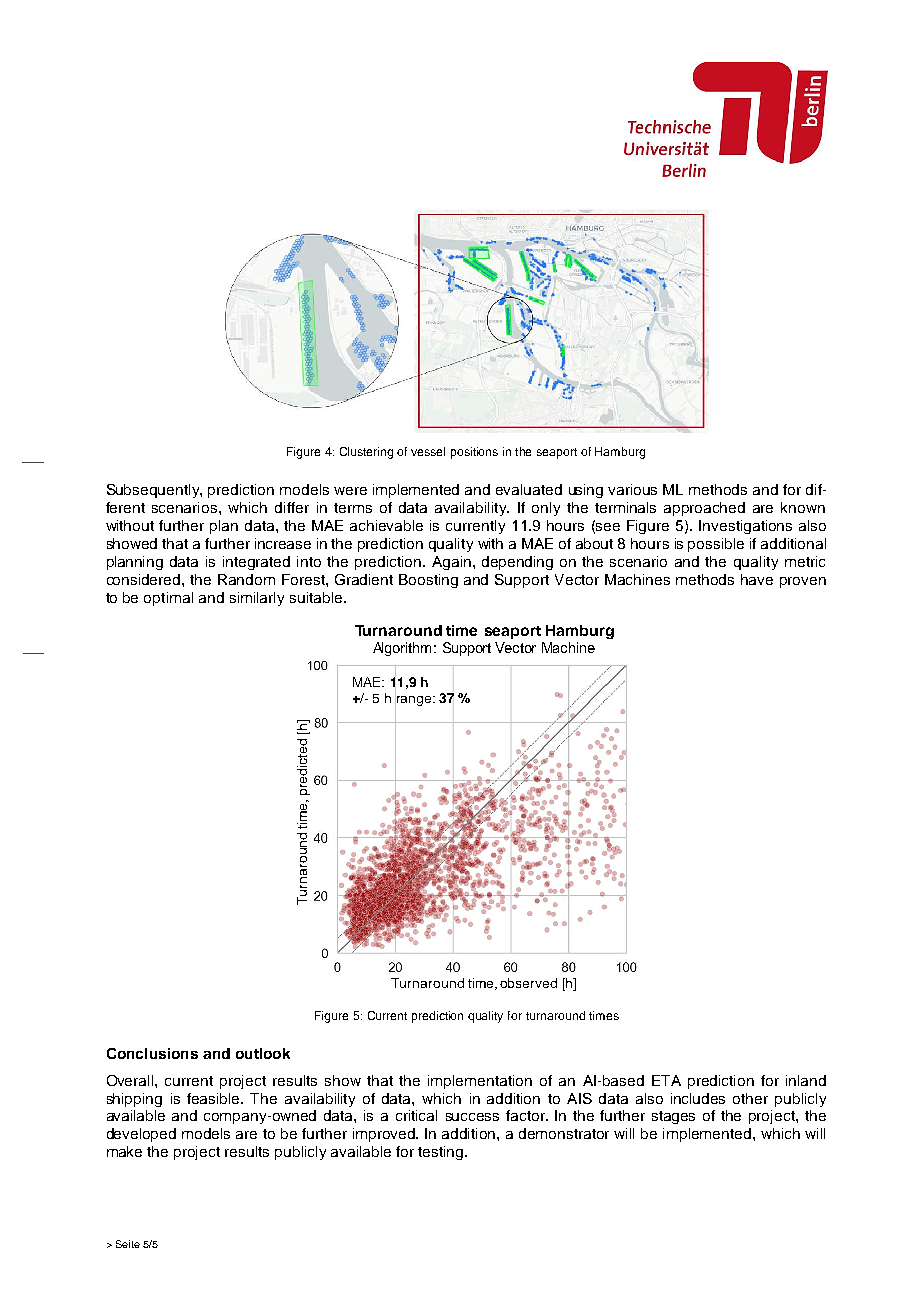 The width and height of the image is (924, 1308). I want to click on differ, so click(292, 507).
